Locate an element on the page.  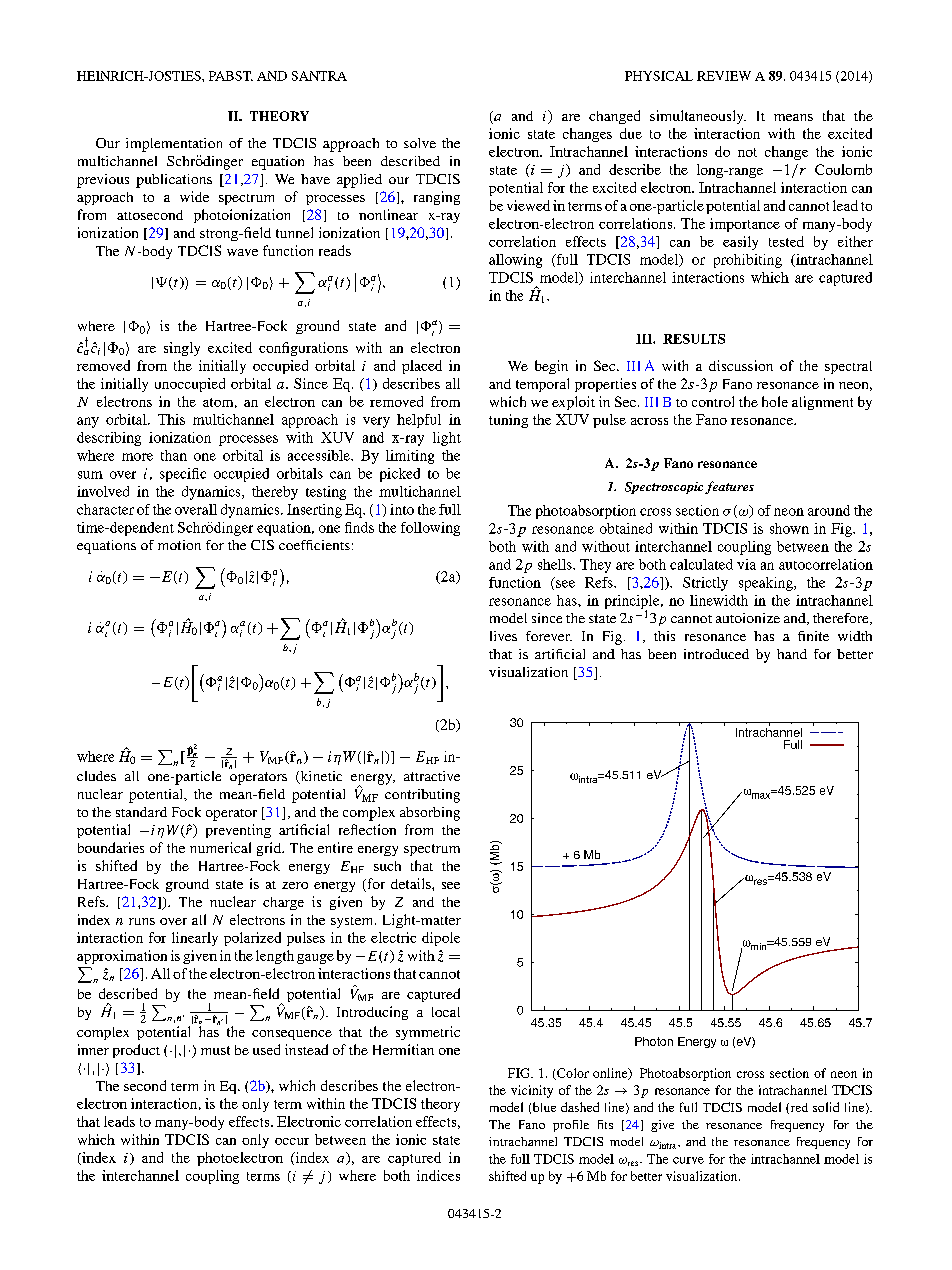
curve is located at coordinates (688, 1160).
